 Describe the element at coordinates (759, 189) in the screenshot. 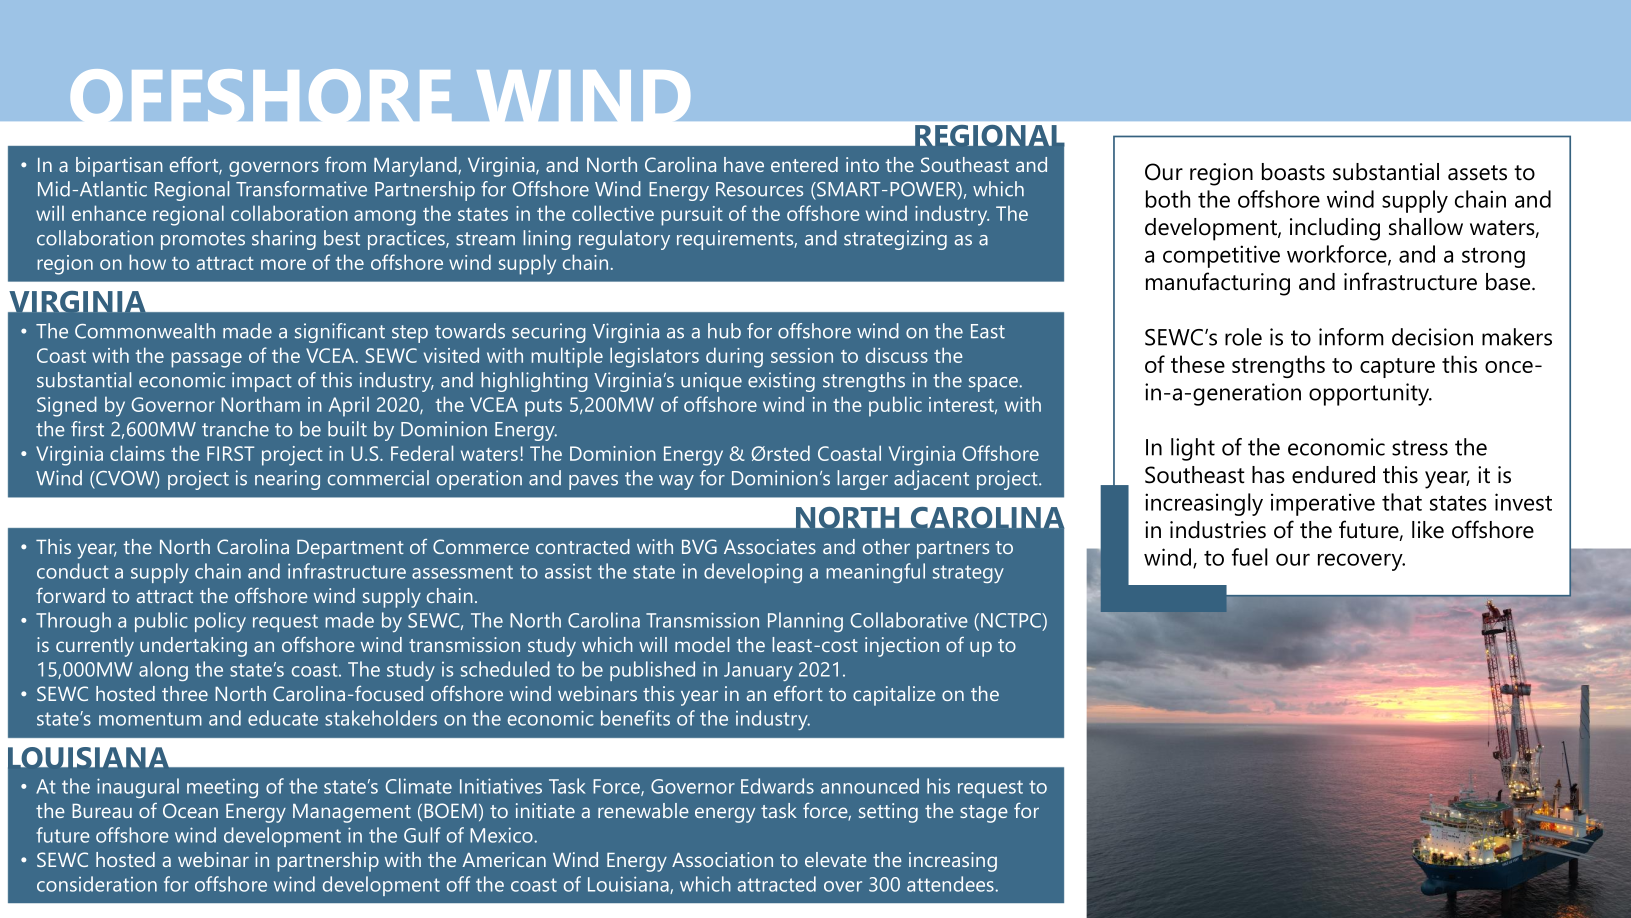

I see `Resources` at that location.
